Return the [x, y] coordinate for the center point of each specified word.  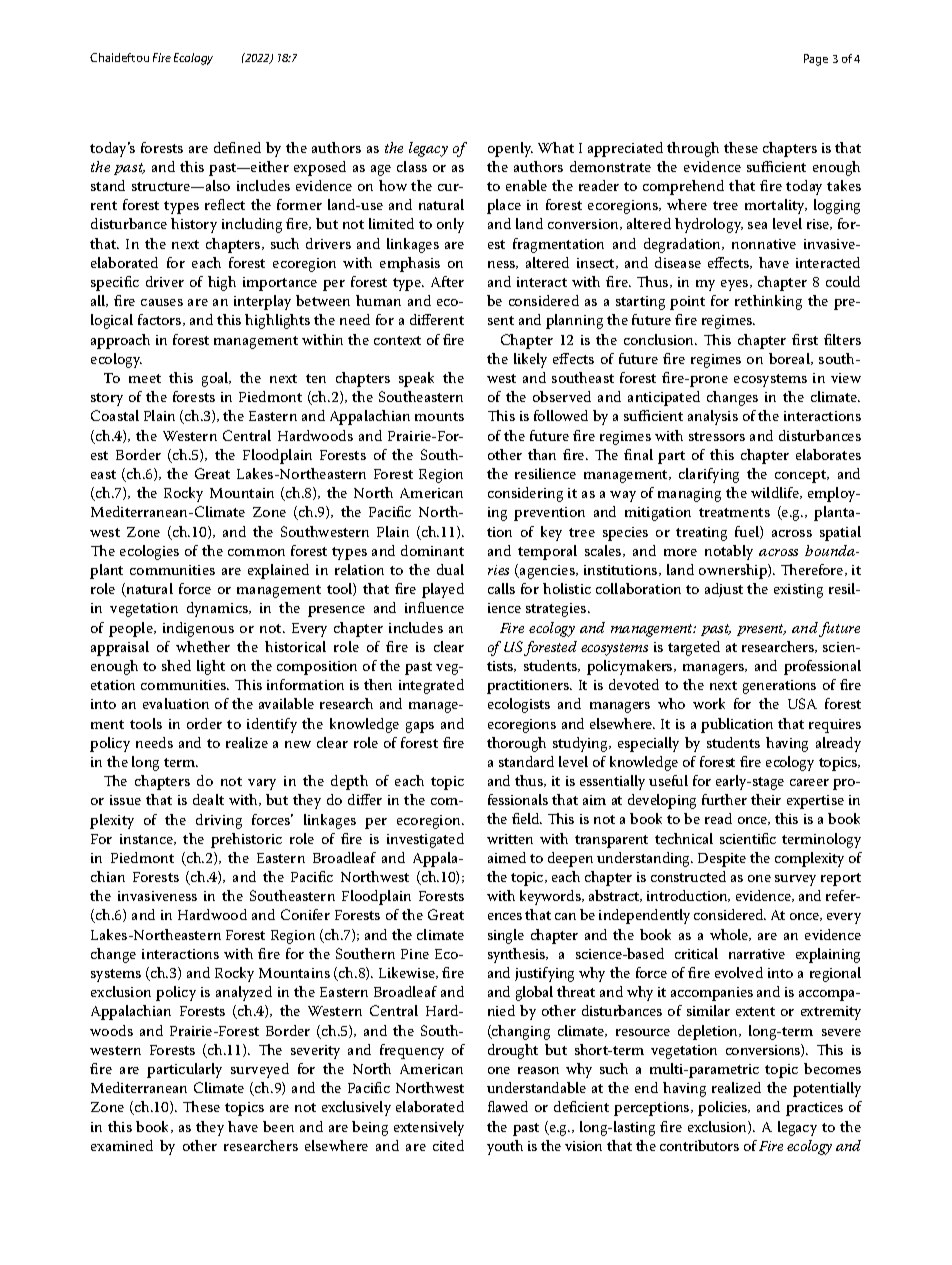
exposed [320, 168]
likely [530, 360]
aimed [507, 857]
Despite [722, 860]
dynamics [218, 609]
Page [816, 60]
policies [724, 1108]
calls [501, 588]
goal [216, 379]
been [278, 1126]
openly [510, 149]
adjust [724, 590]
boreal [790, 359]
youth [505, 1147]
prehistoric [246, 840]
